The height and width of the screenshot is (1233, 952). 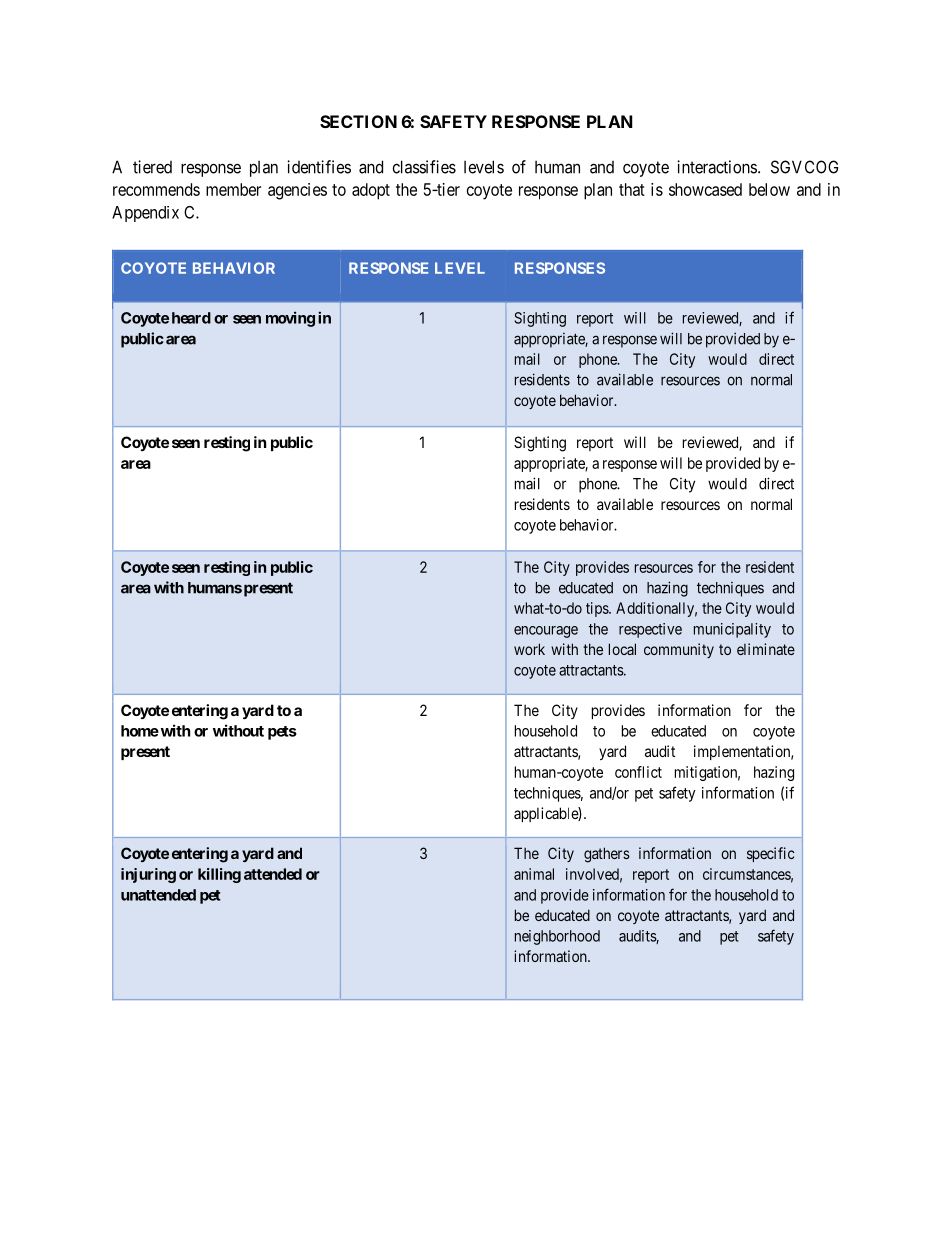 I want to click on classifies, so click(x=424, y=167).
